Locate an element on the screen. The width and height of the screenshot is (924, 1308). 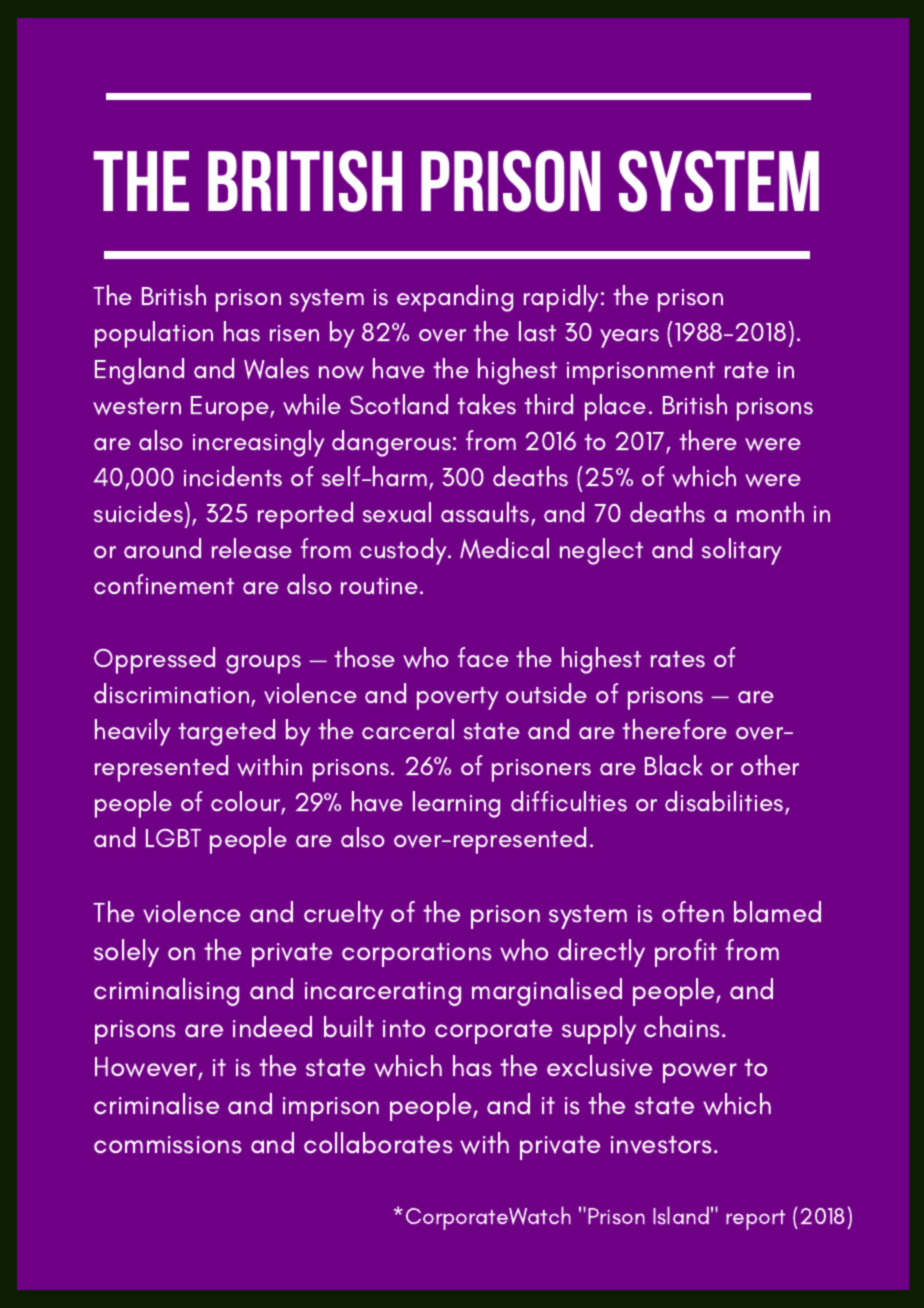
population is located at coordinates (154, 334).
